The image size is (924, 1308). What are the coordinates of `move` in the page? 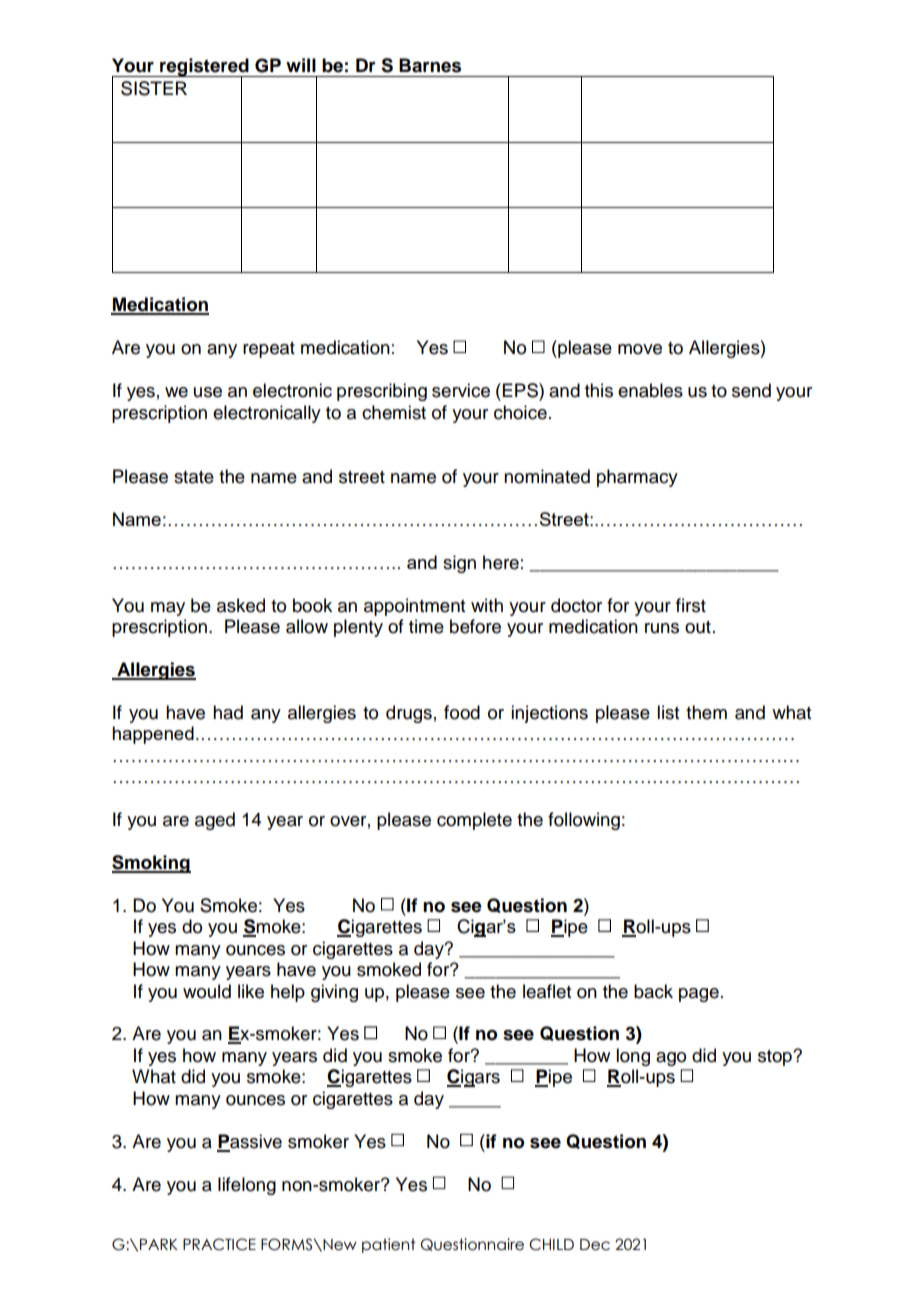 It's located at (640, 349).
